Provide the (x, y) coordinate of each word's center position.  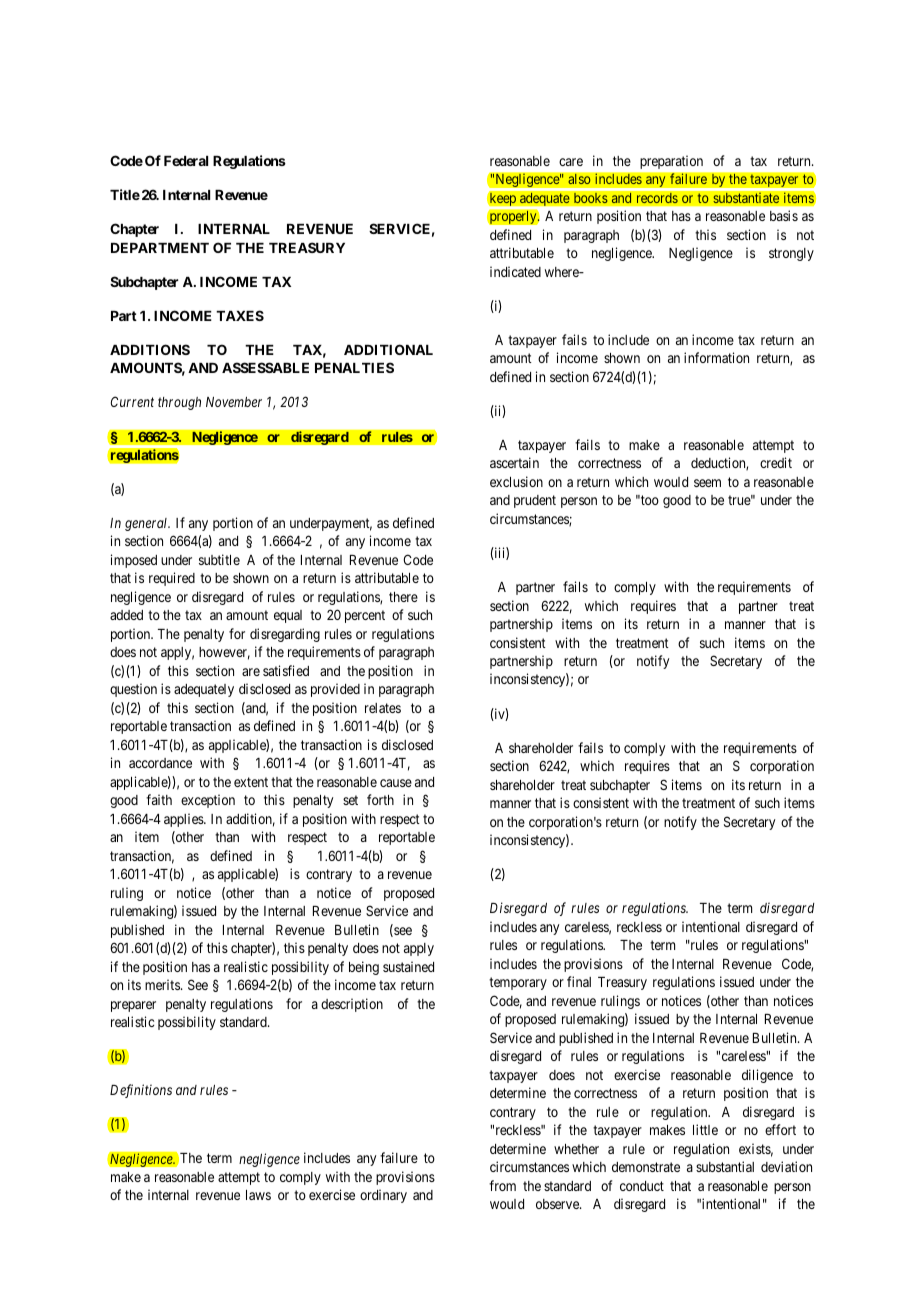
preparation (672, 162)
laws (258, 1195)
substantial (725, 1166)
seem (707, 483)
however (224, 653)
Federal (186, 161)
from (502, 1185)
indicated (515, 271)
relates (383, 708)
